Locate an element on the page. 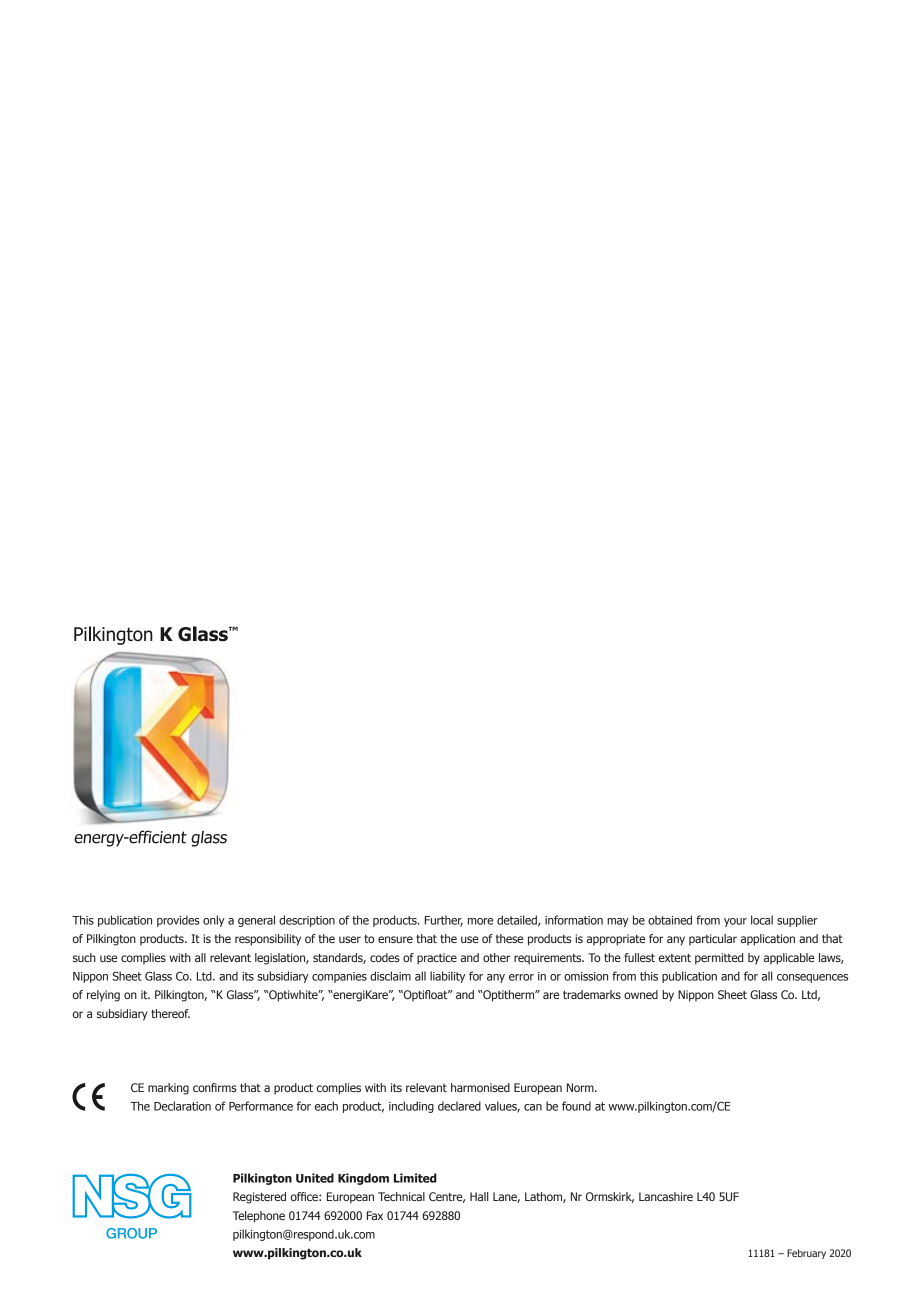 The width and height of the document is (924, 1308). Fax is located at coordinates (375, 1215).
